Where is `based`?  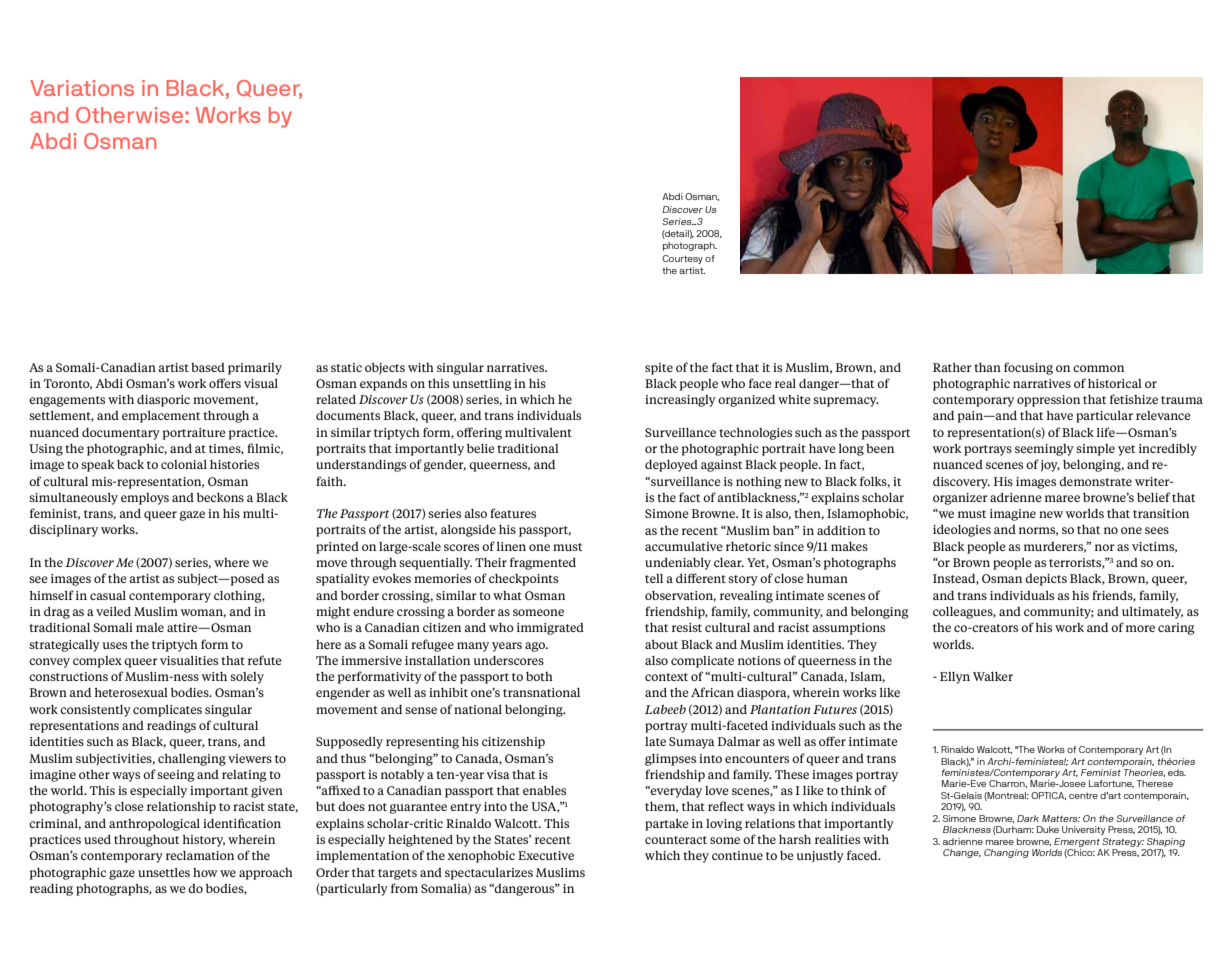 based is located at coordinates (208, 367).
